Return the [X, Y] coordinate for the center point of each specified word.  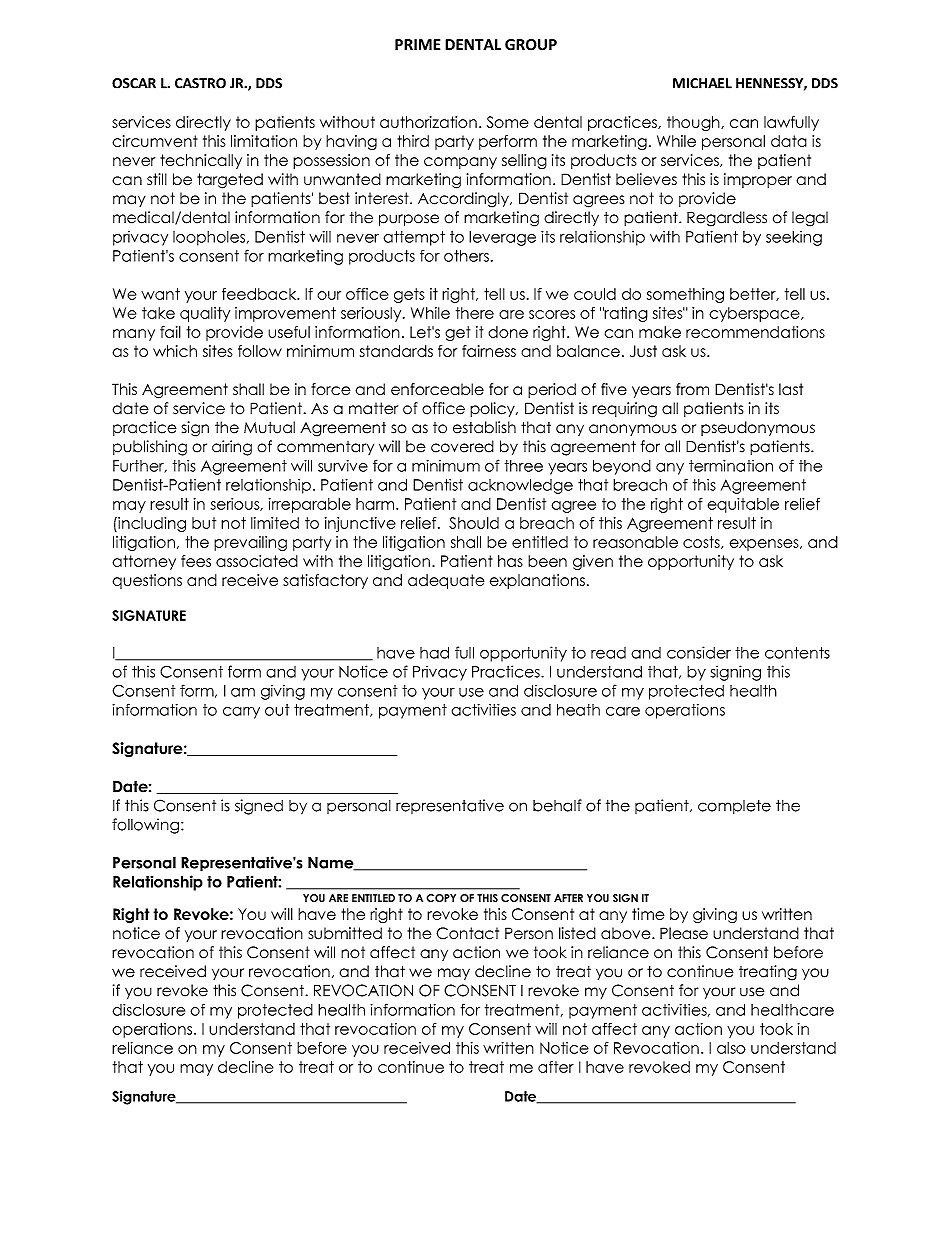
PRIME [418, 44]
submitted [345, 933]
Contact [467, 933]
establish [484, 427]
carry [241, 713]
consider [699, 652]
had [434, 652]
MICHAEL [702, 83]
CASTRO [200, 83]
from [692, 389]
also [731, 1048]
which [175, 351]
